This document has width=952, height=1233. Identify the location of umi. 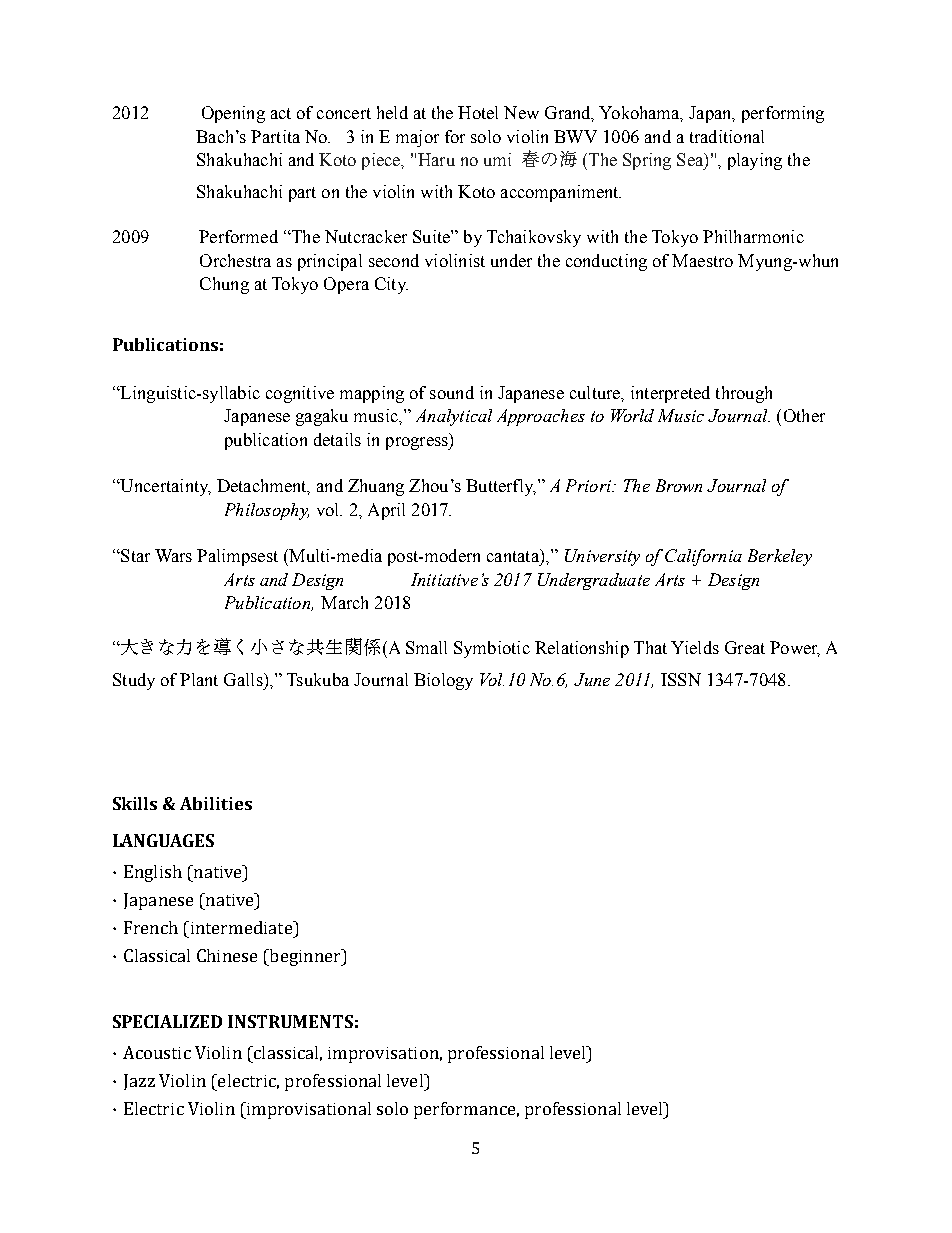
(497, 159).
